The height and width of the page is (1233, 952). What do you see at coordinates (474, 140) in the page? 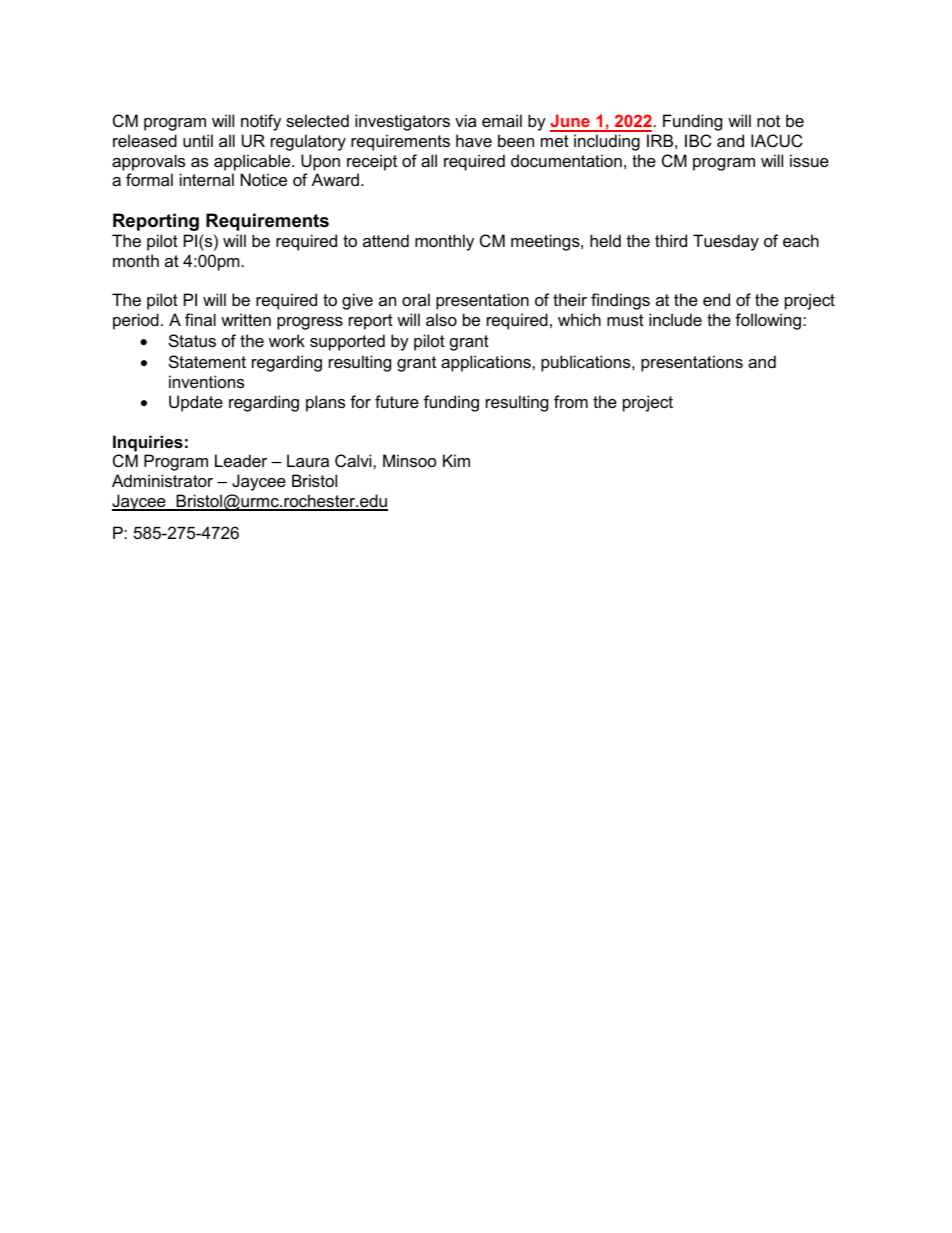
I see `have` at bounding box center [474, 140].
